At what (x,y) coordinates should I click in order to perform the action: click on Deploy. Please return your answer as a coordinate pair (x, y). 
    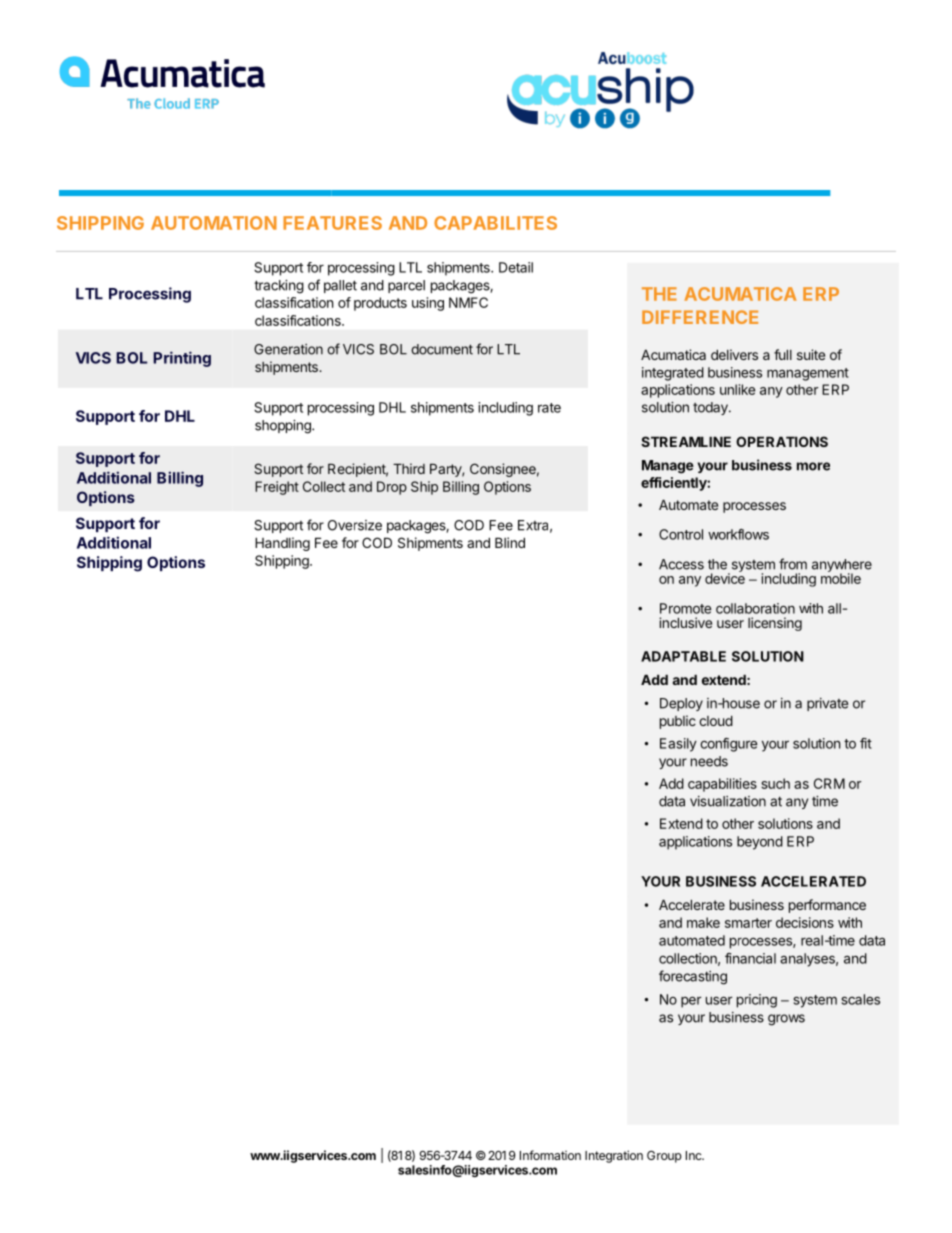
    Looking at the image, I should click on (681, 704).
